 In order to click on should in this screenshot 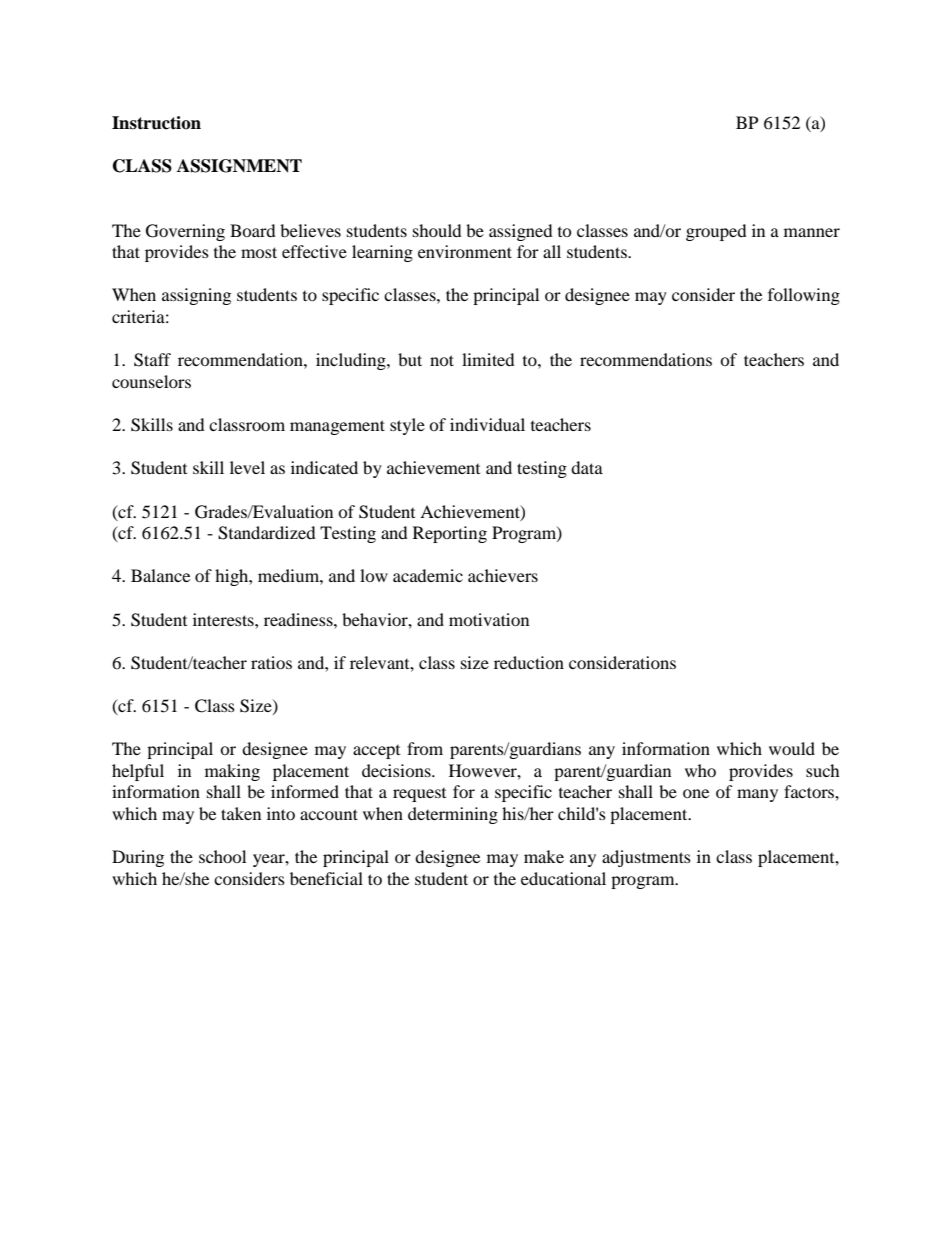, I will do `click(437, 230)`.
